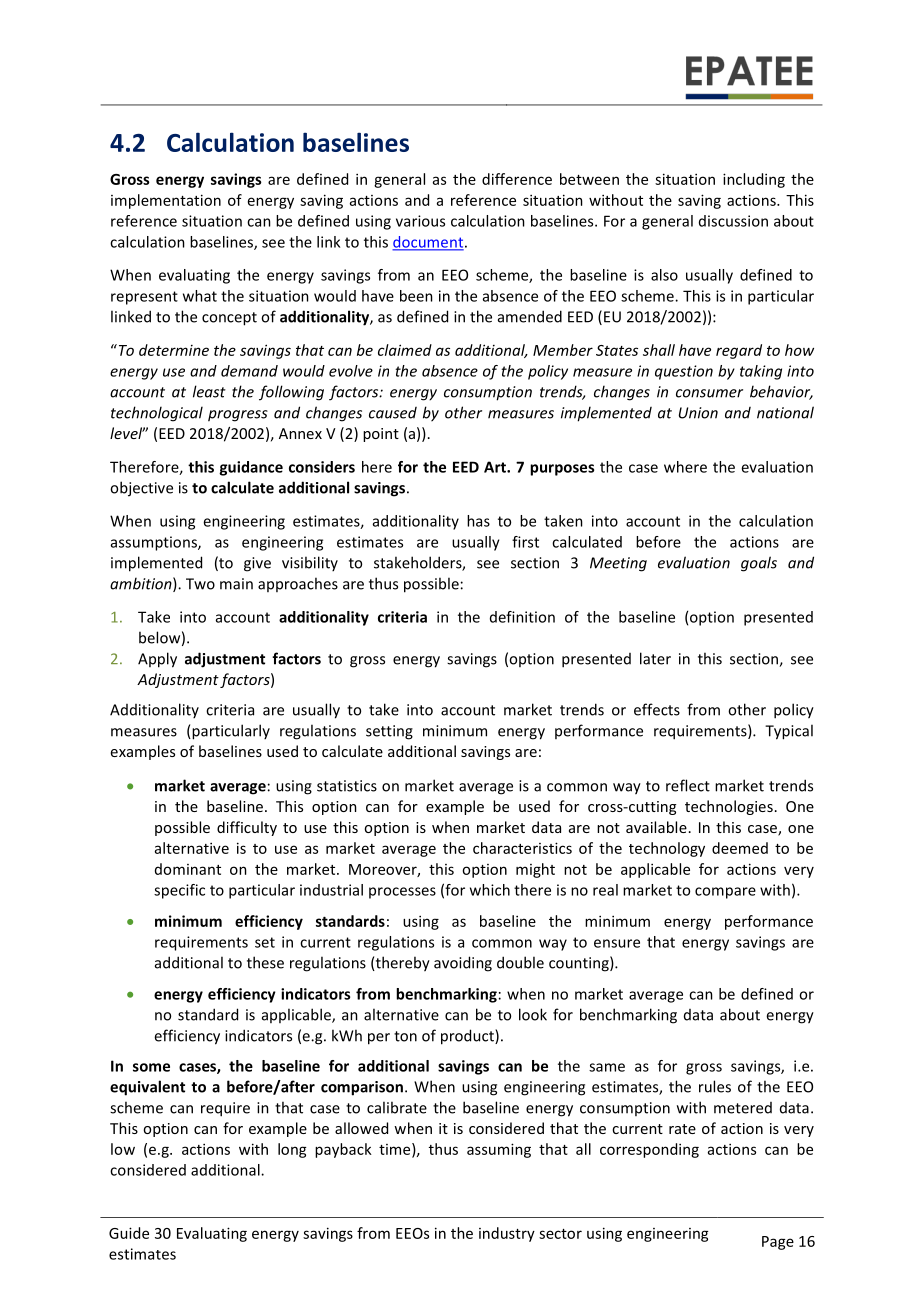 The image size is (924, 1308). Describe the element at coordinates (657, 709) in the image. I see `effects` at that location.
